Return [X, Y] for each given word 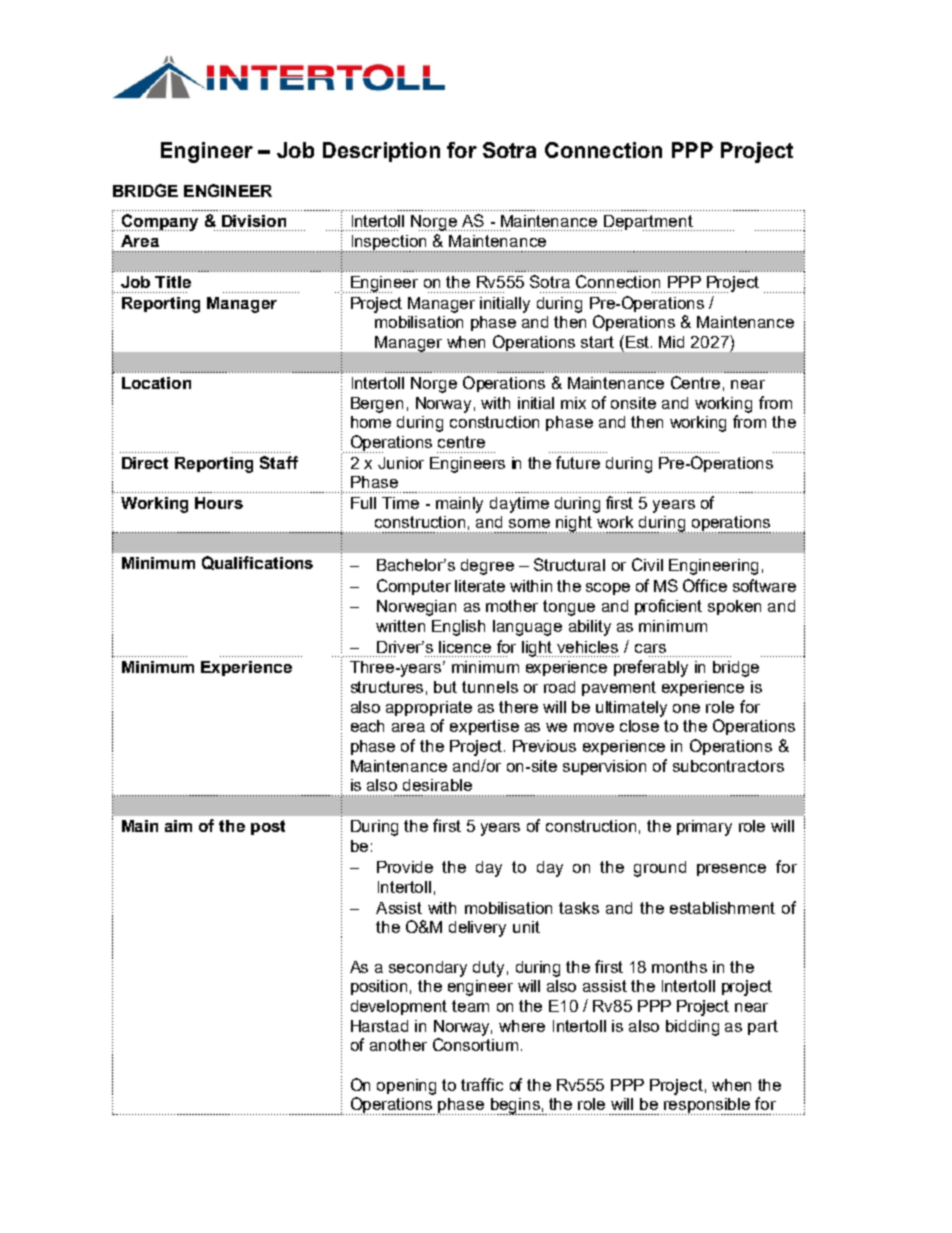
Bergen [377, 405]
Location [156, 383]
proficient [668, 607]
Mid [671, 342]
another [398, 1045]
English [458, 628]
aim [178, 826]
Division [254, 221]
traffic [482, 1084]
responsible [708, 1106]
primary [704, 828]
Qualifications [257, 563]
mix [573, 403]
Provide [405, 867]
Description [381, 152]
